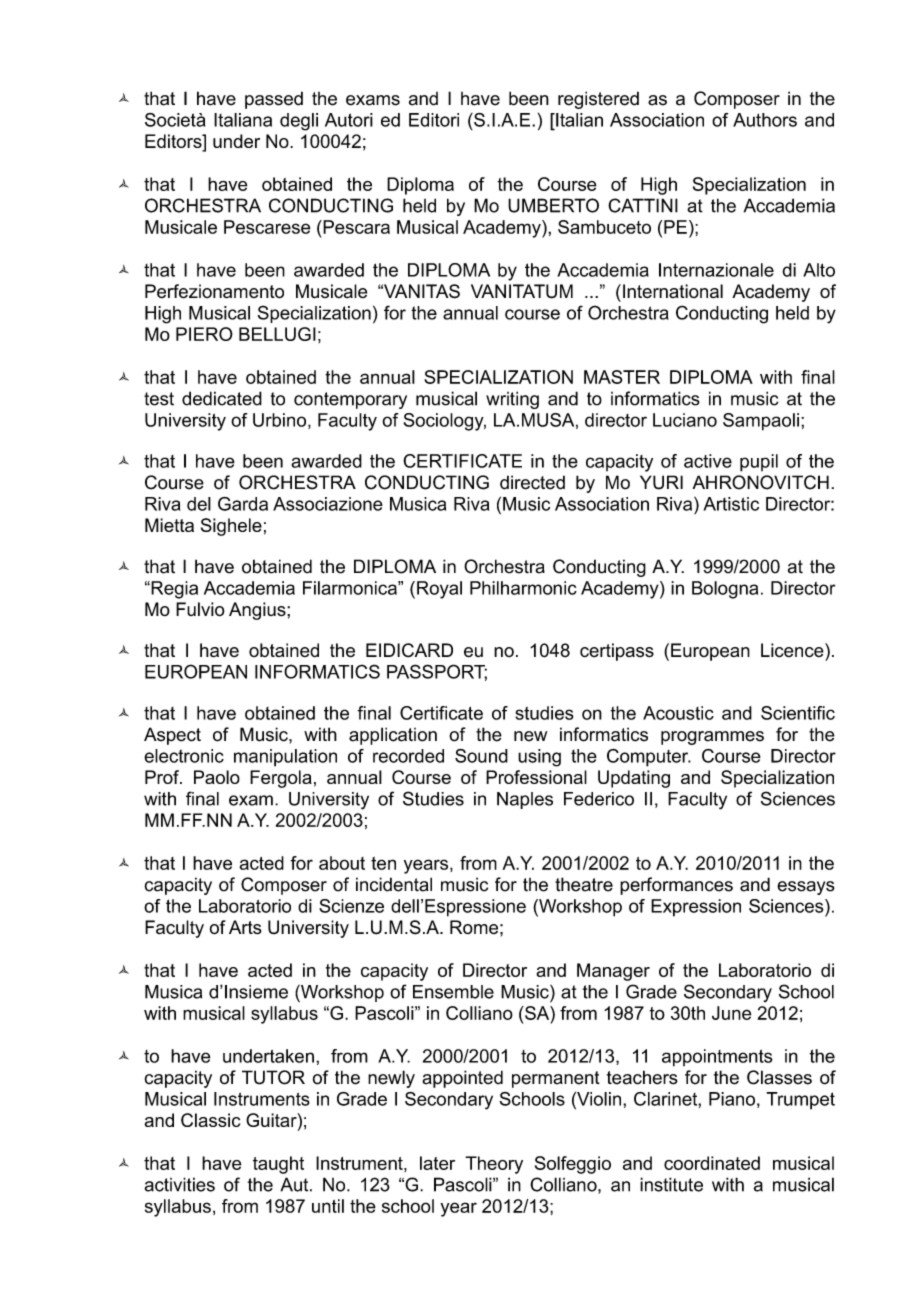 Image resolution: width=924 pixels, height=1308 pixels. Describe the element at coordinates (765, 120) in the screenshot. I see `Authors` at that location.
